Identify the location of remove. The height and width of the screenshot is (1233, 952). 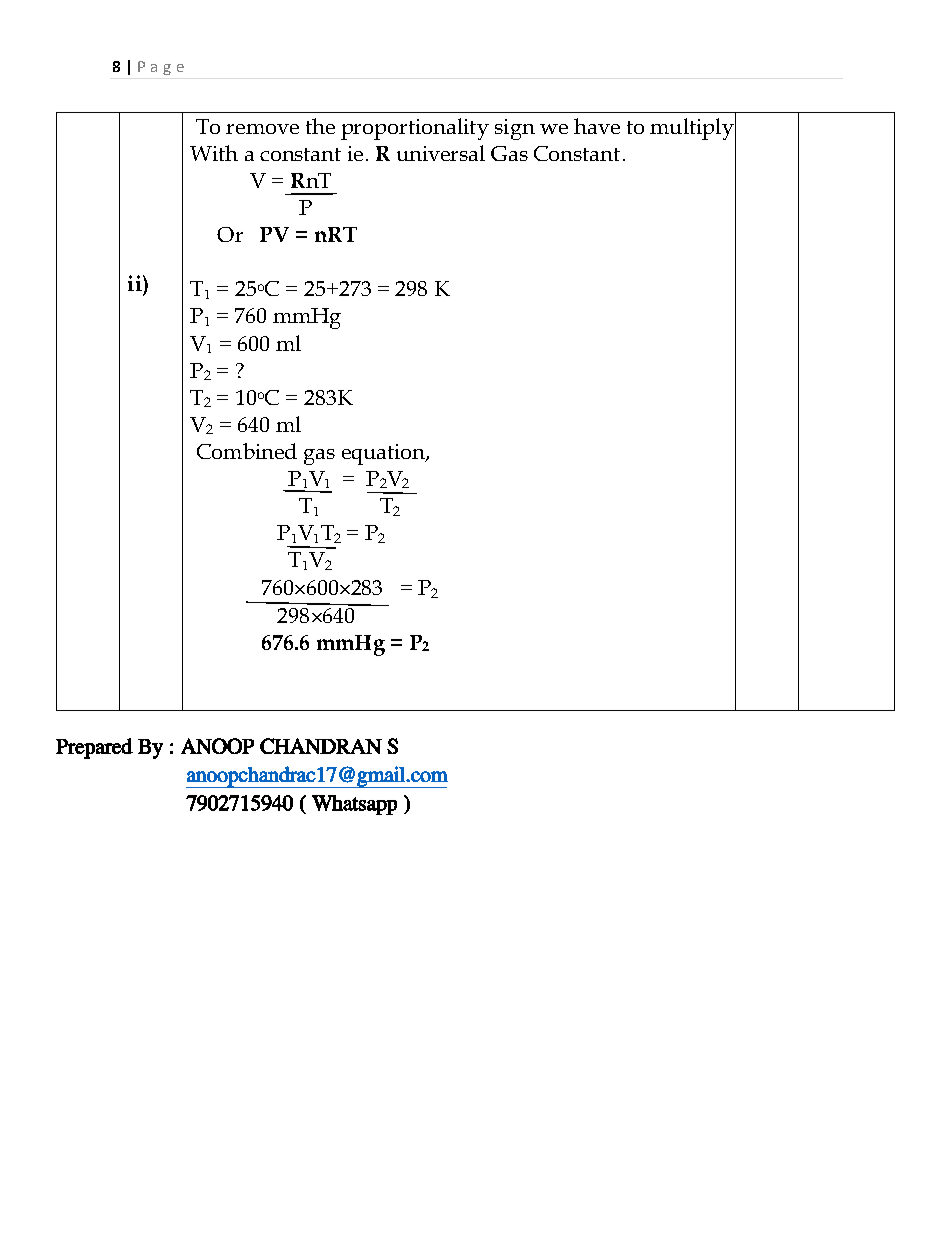
(262, 129).
